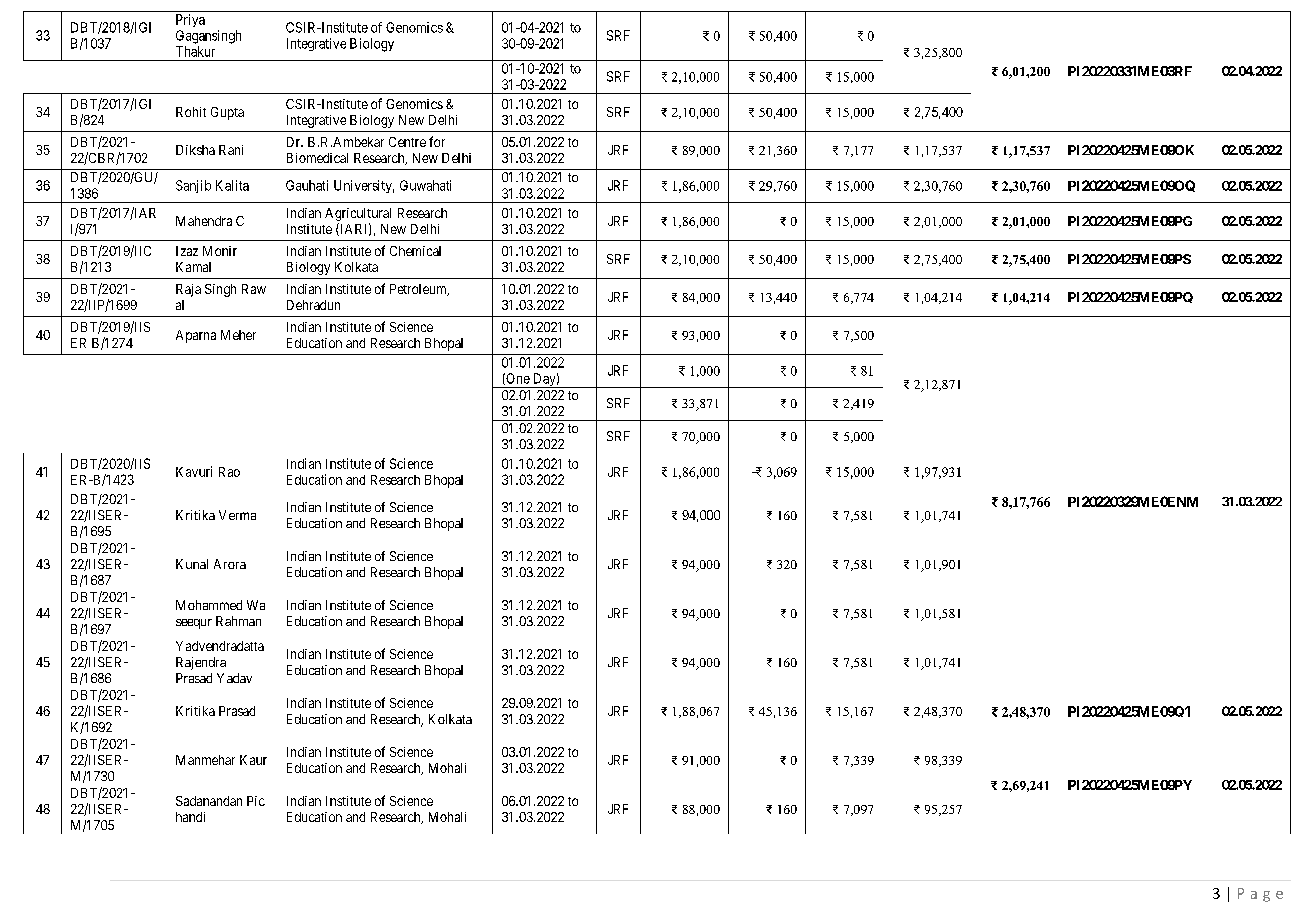 The width and height of the screenshot is (1308, 924). Describe the element at coordinates (407, 142) in the screenshot. I see `Centre` at that location.
